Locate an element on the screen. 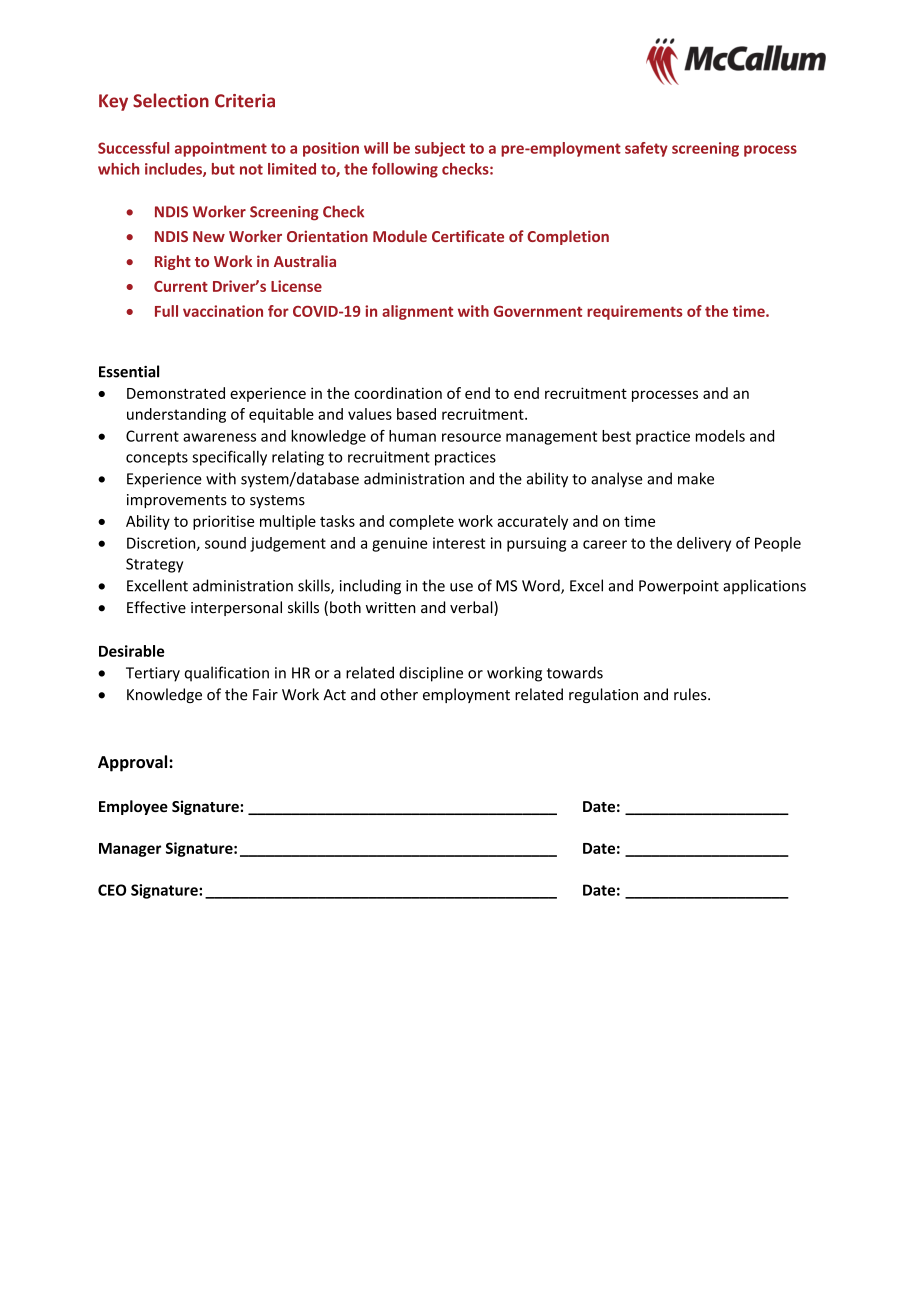 The height and width of the screenshot is (1308, 924). subject is located at coordinates (440, 149).
